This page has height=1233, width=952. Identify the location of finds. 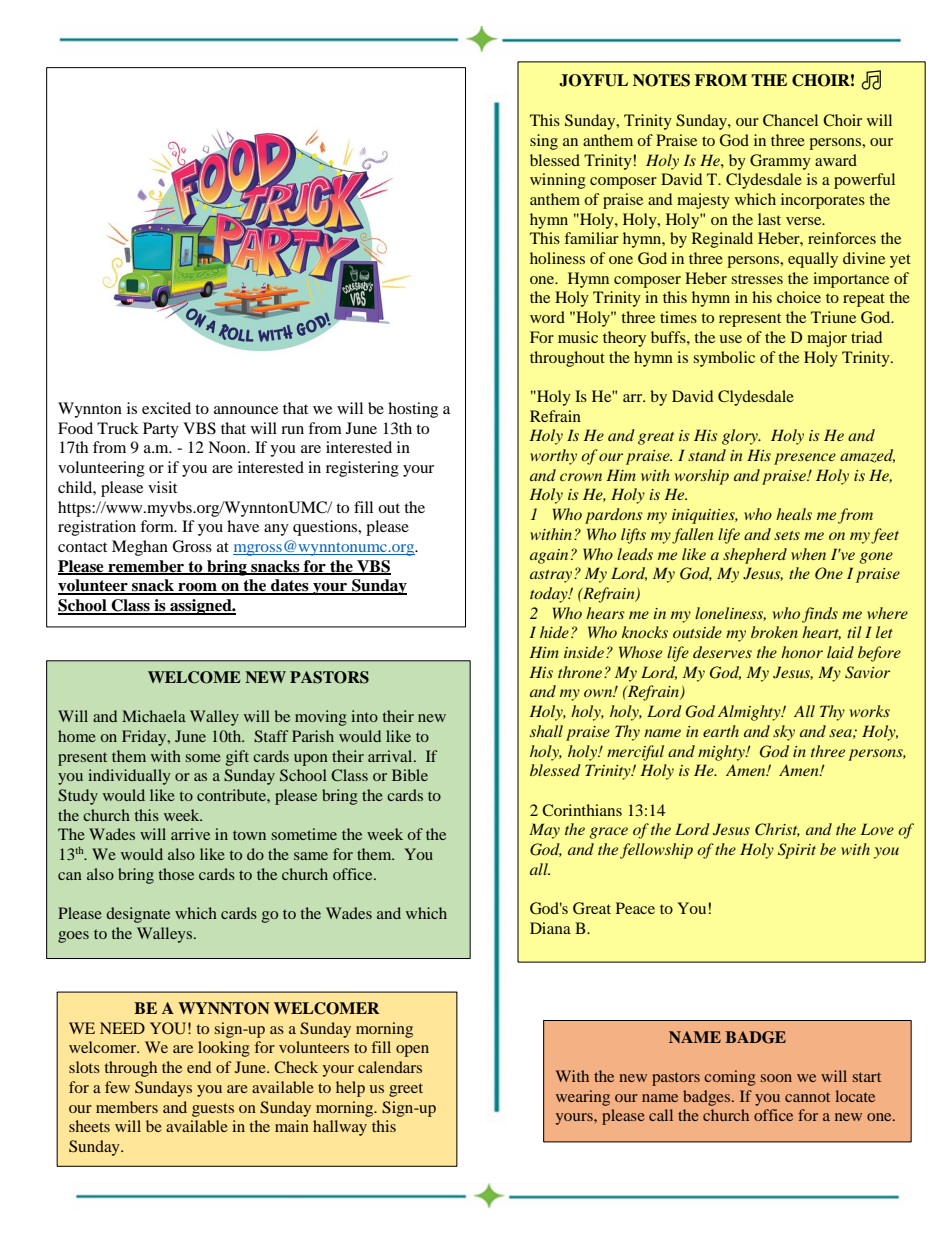
(820, 615).
